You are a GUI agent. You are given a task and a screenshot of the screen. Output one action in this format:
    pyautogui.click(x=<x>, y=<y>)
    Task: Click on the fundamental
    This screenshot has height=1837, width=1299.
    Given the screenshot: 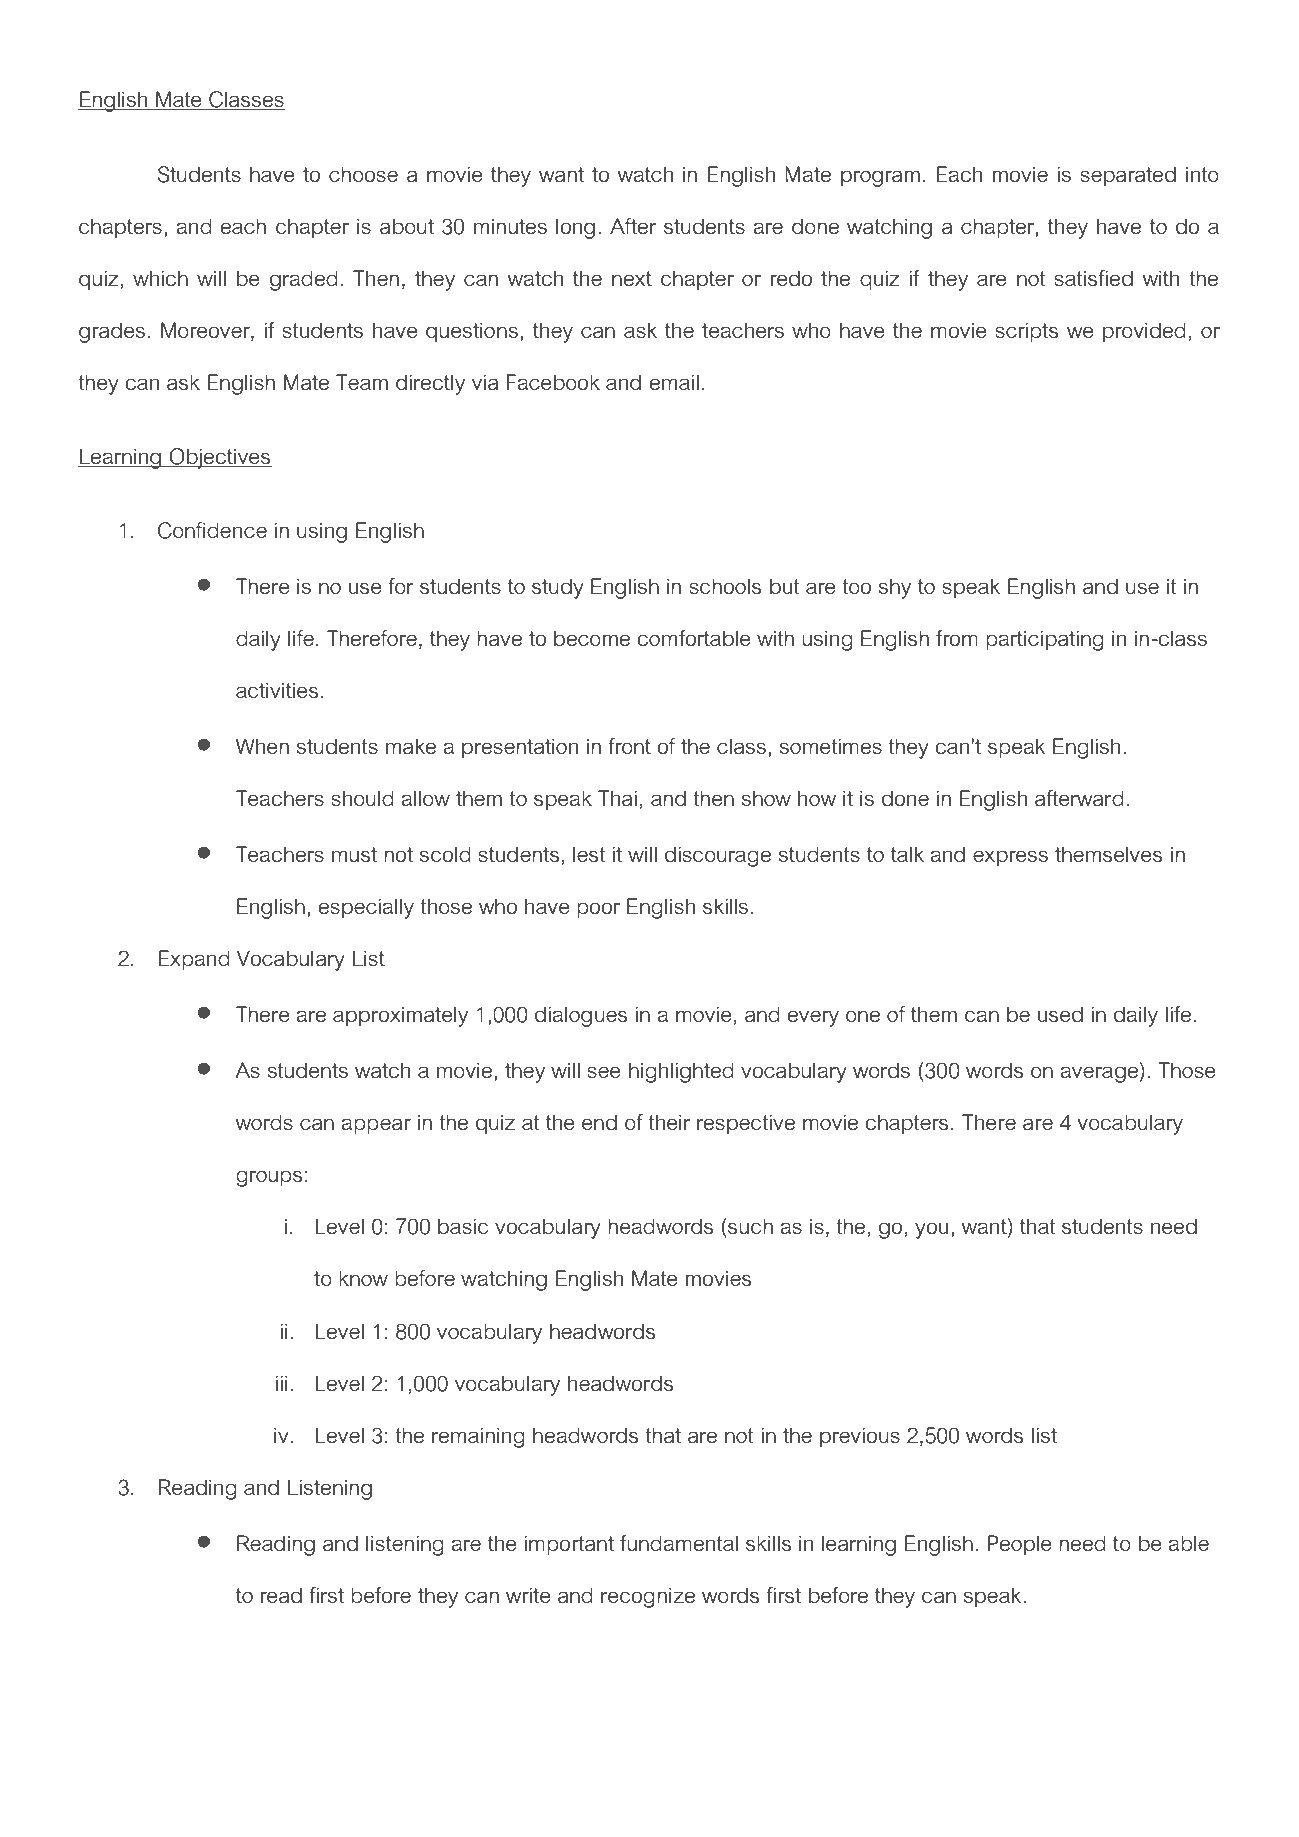 What is the action you would take?
    pyautogui.click(x=679, y=1543)
